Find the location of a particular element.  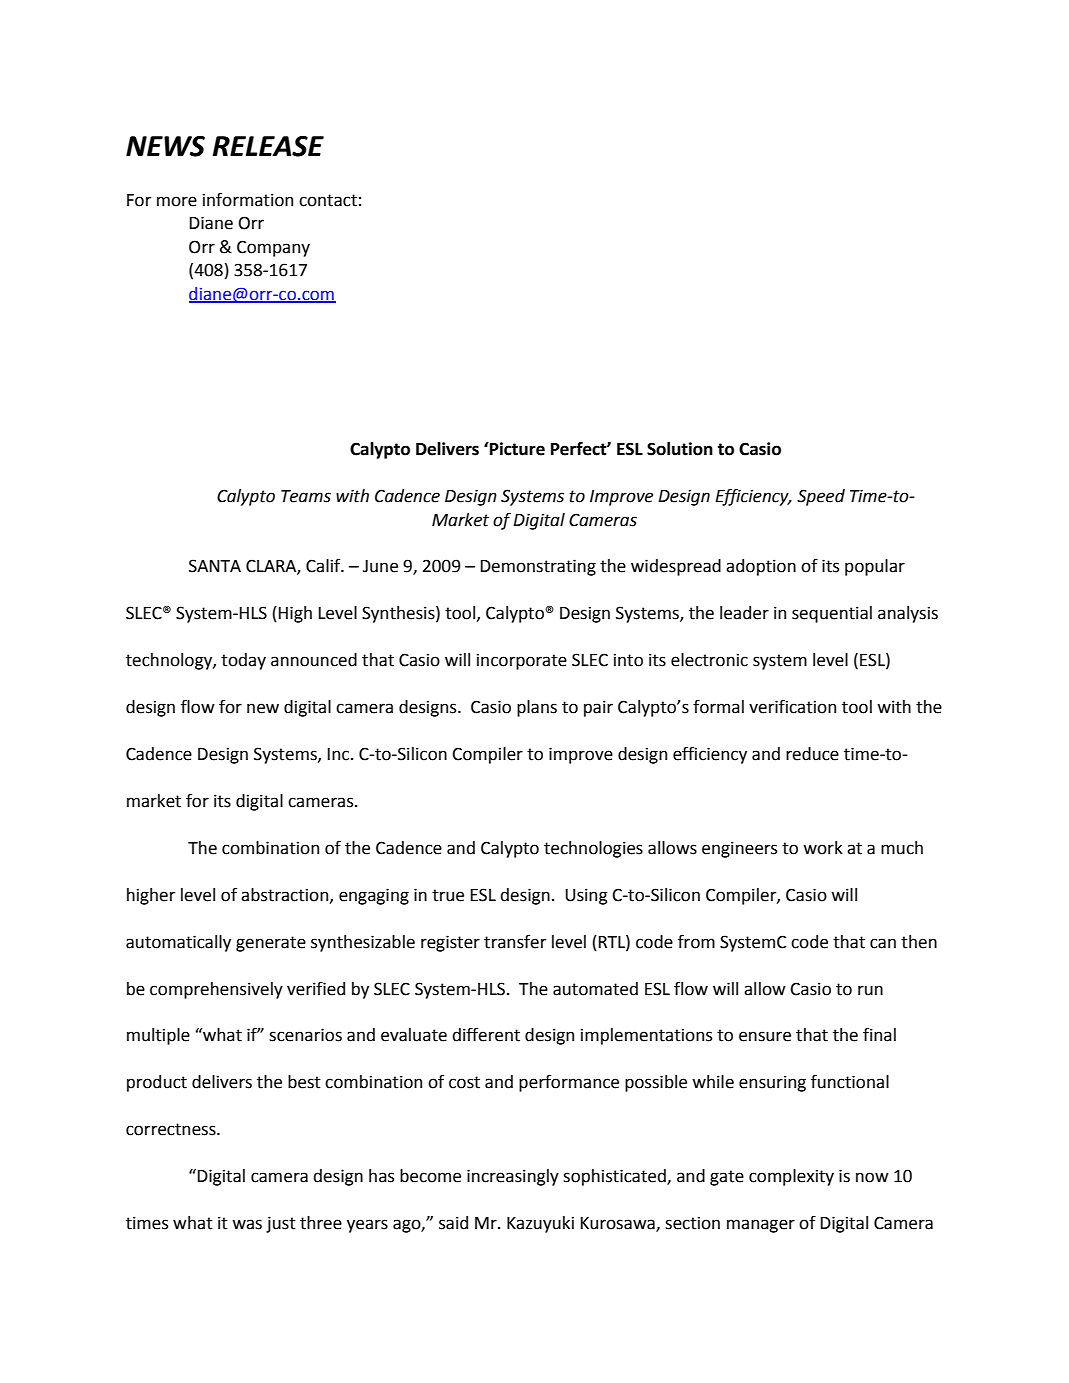

was is located at coordinates (247, 1224).
